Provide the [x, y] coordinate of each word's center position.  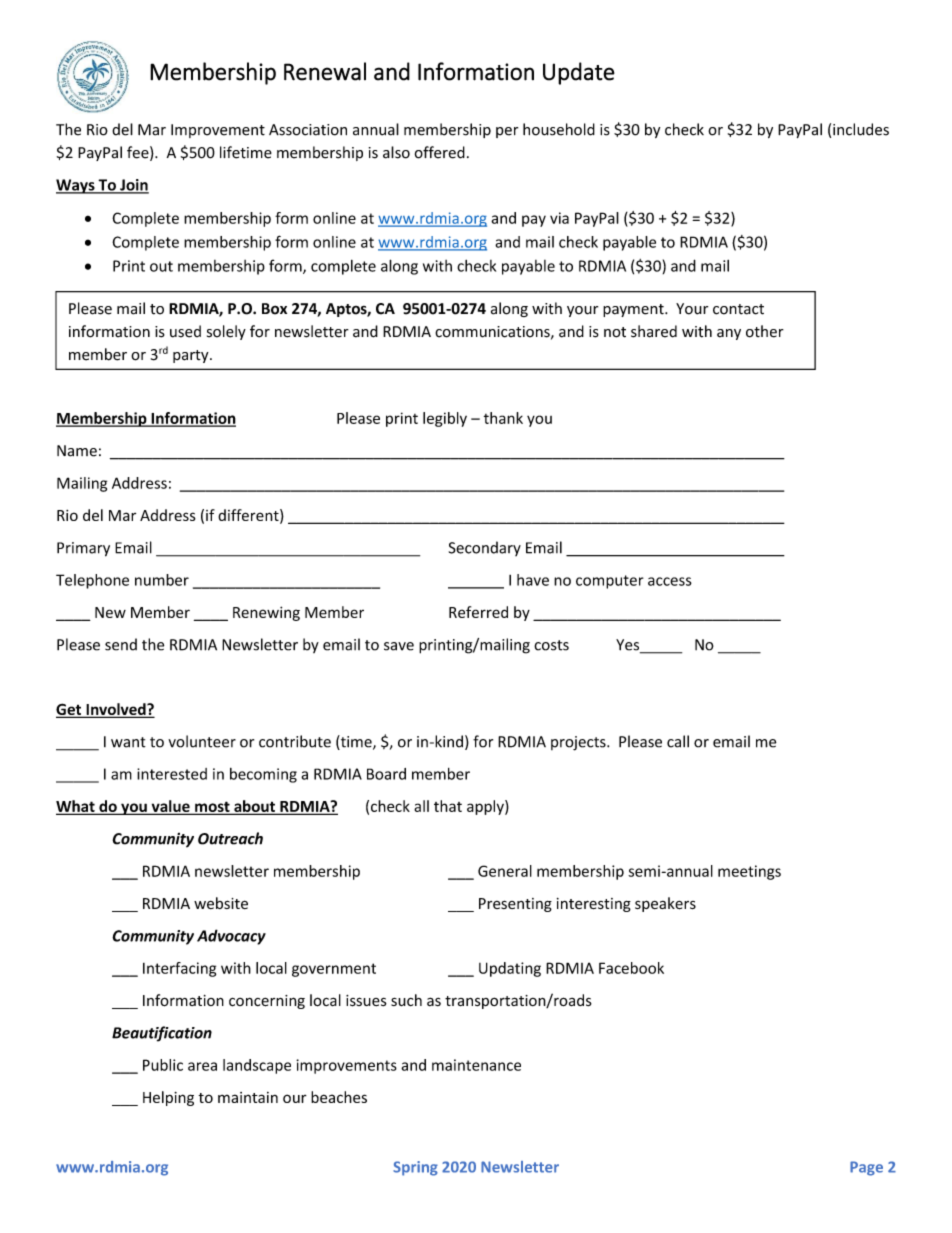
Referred [478, 612]
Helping [168, 1098]
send [121, 644]
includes [861, 129]
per [507, 132]
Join [133, 186]
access [670, 581]
